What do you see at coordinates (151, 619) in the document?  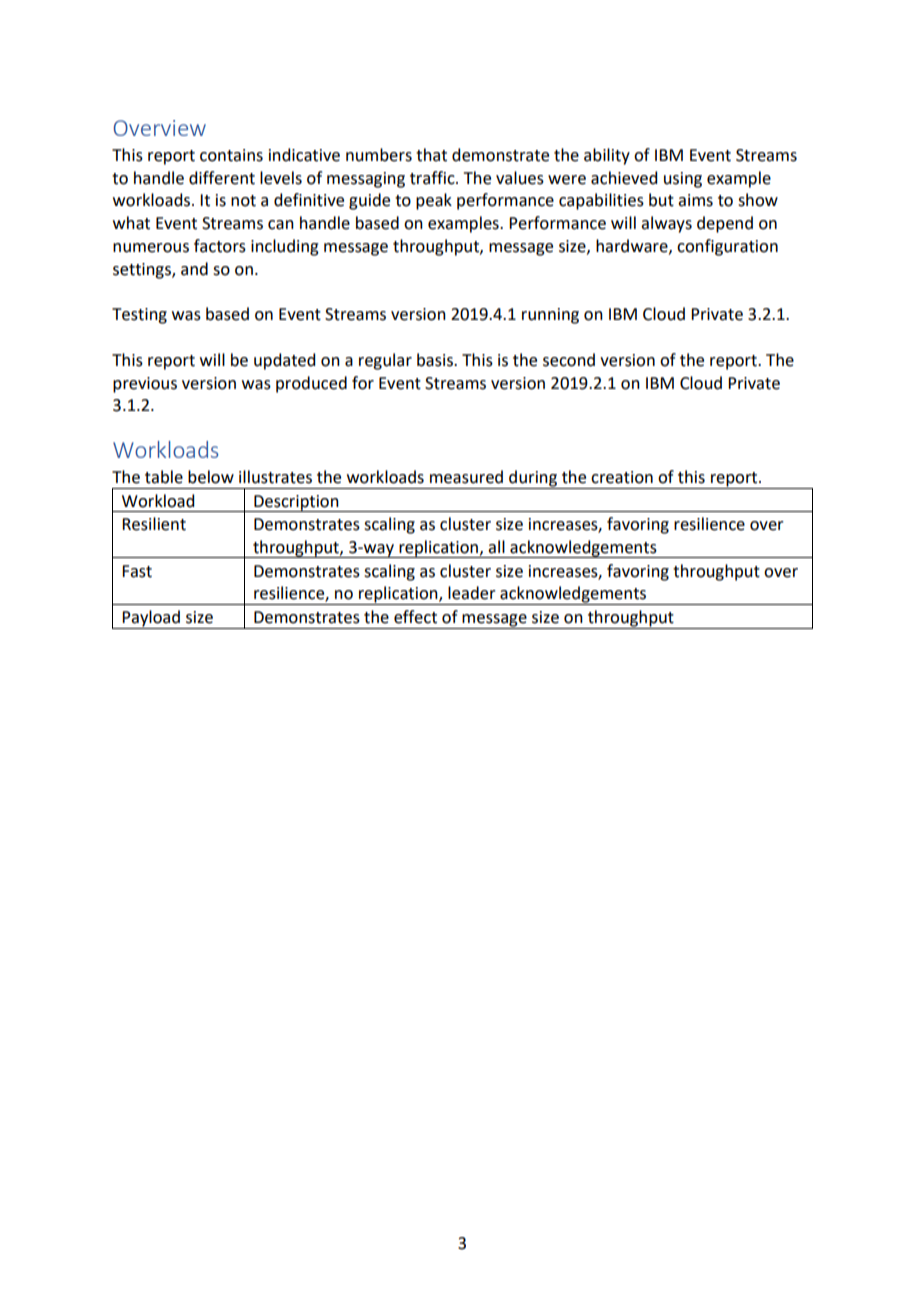 I see `Payload` at bounding box center [151, 619].
